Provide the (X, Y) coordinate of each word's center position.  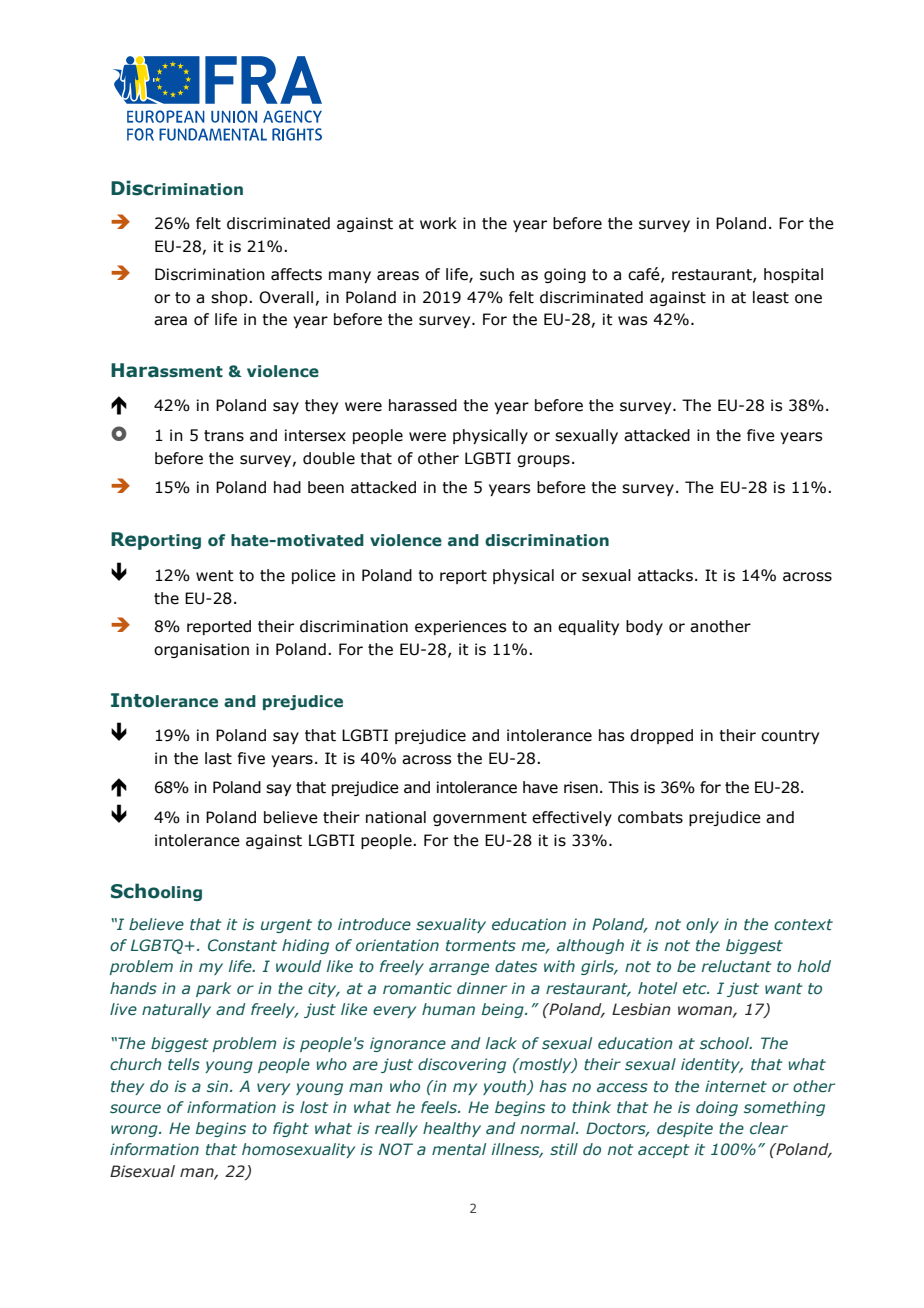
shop (230, 298)
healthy (452, 1129)
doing (717, 1108)
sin (219, 1086)
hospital (793, 275)
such (497, 274)
